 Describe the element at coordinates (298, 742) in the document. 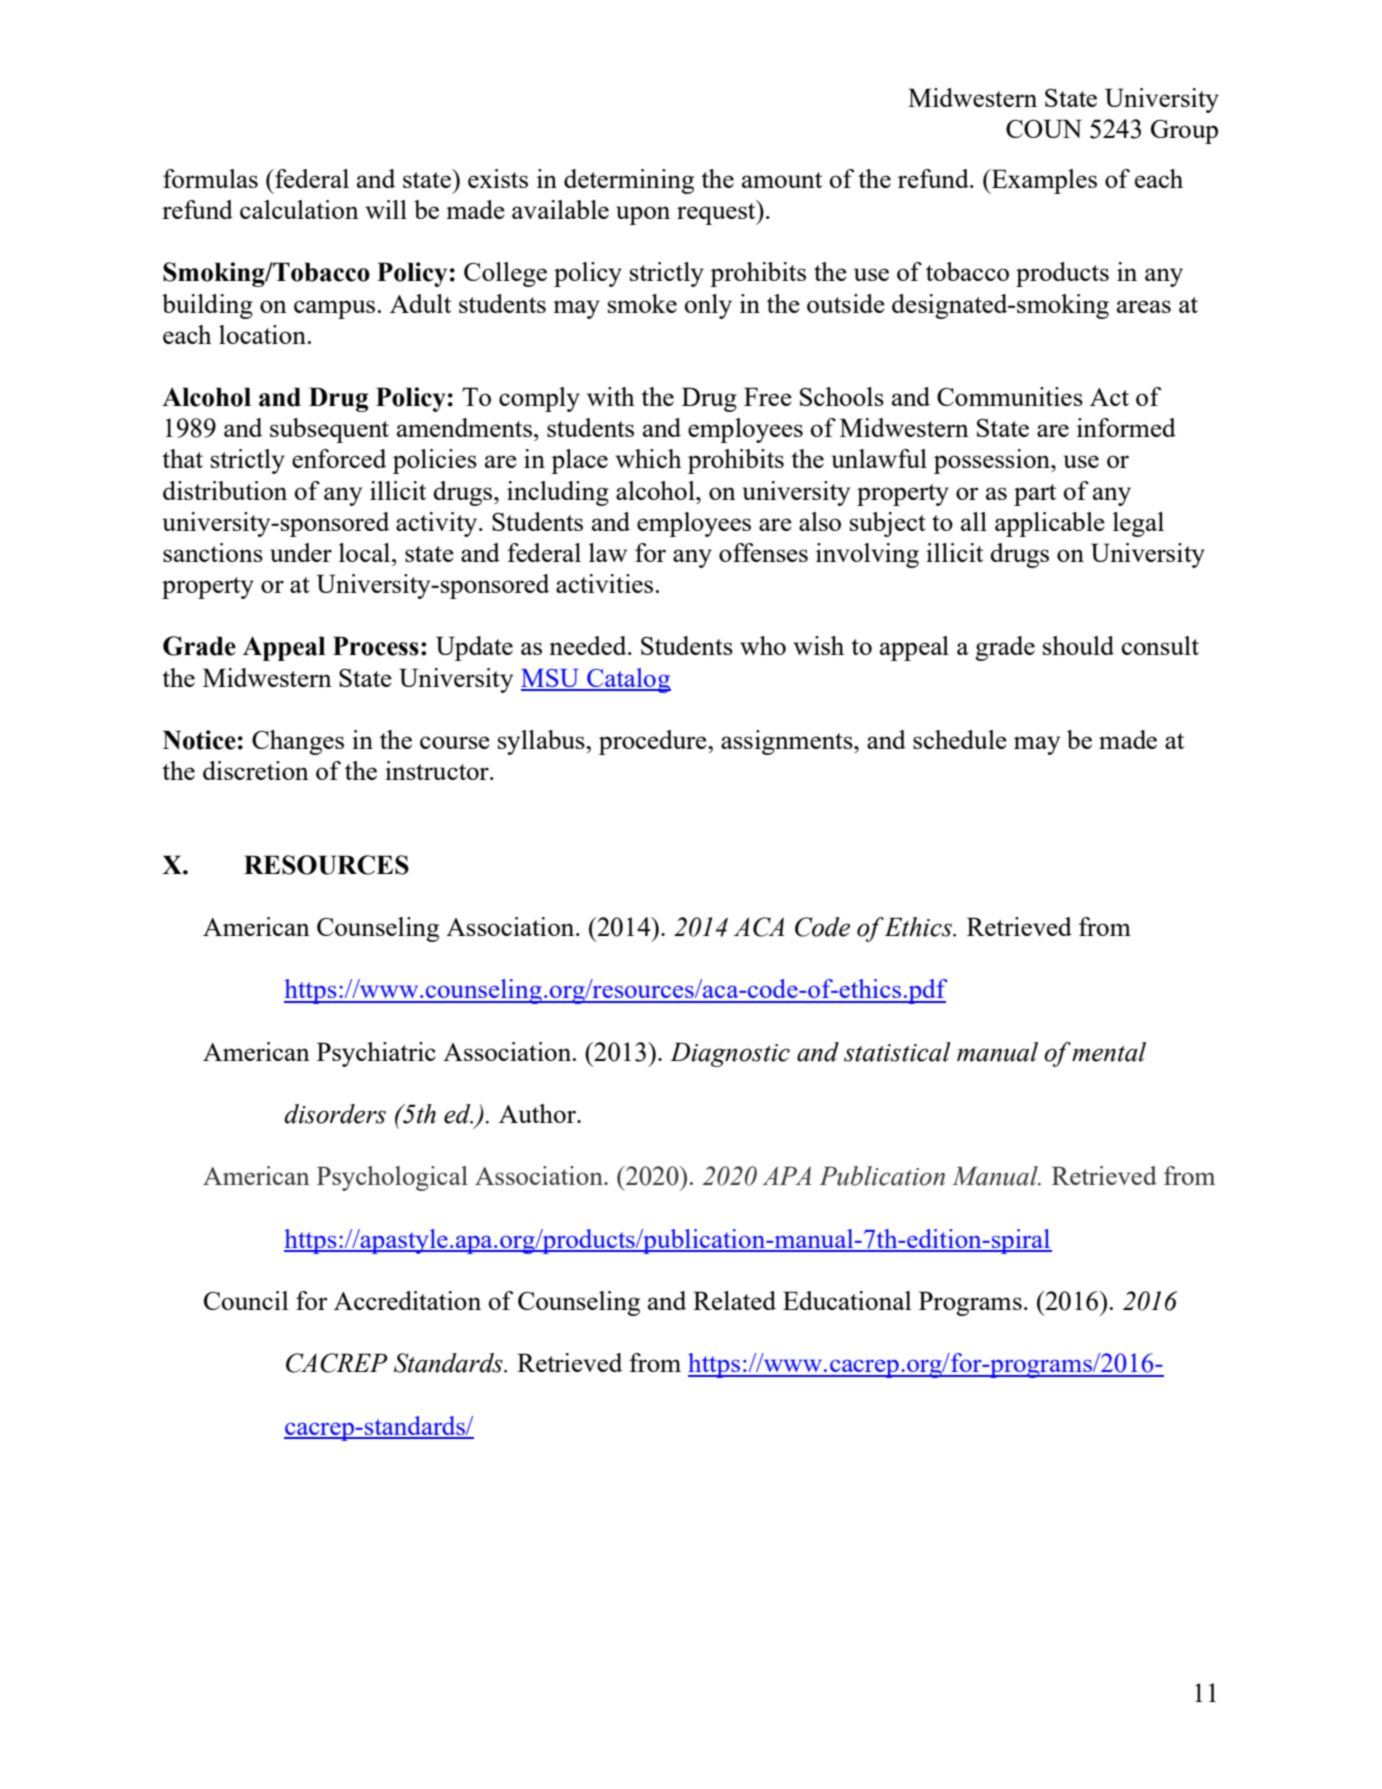

I see `Changes` at that location.
